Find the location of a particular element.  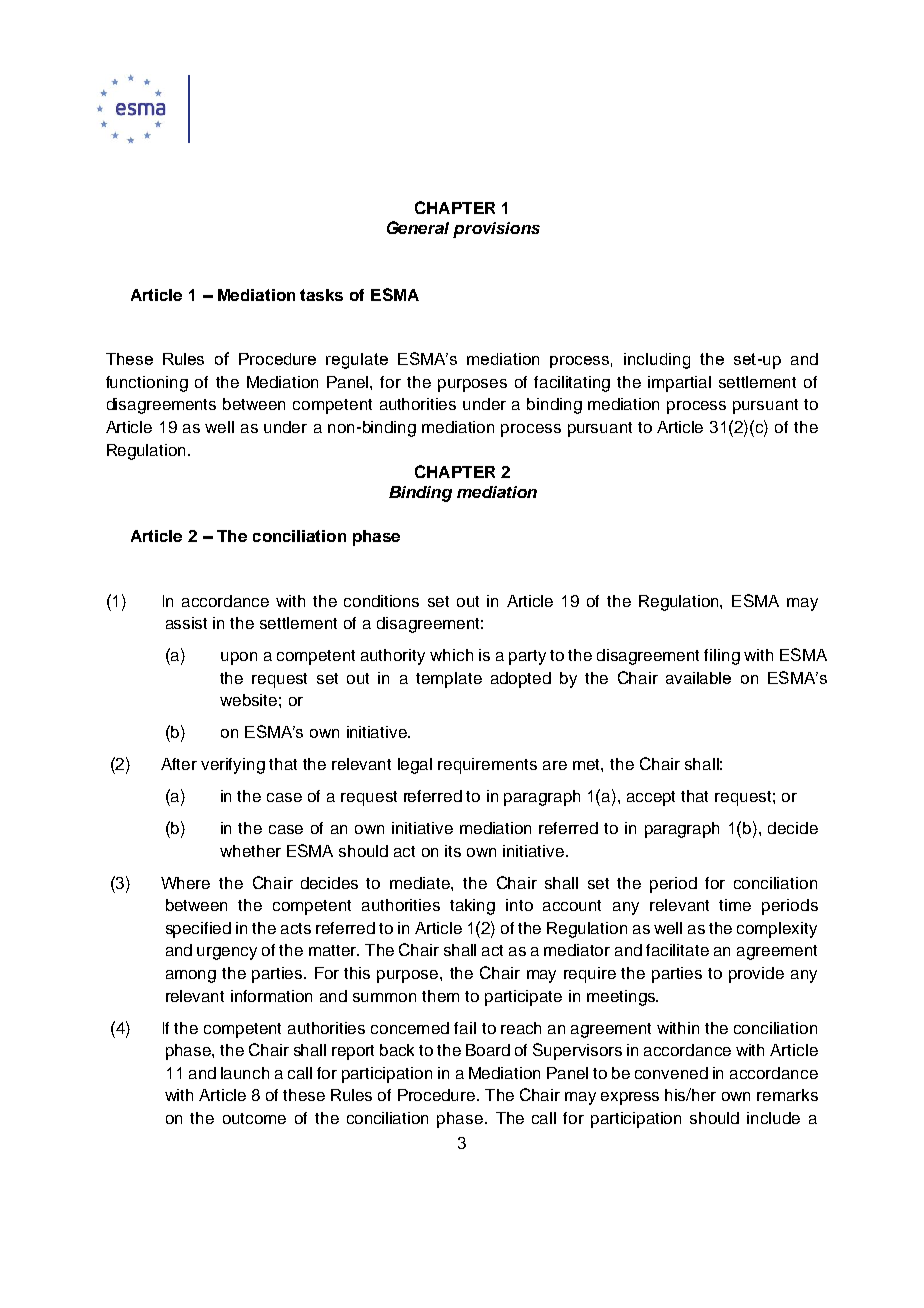

upon is located at coordinates (239, 658).
